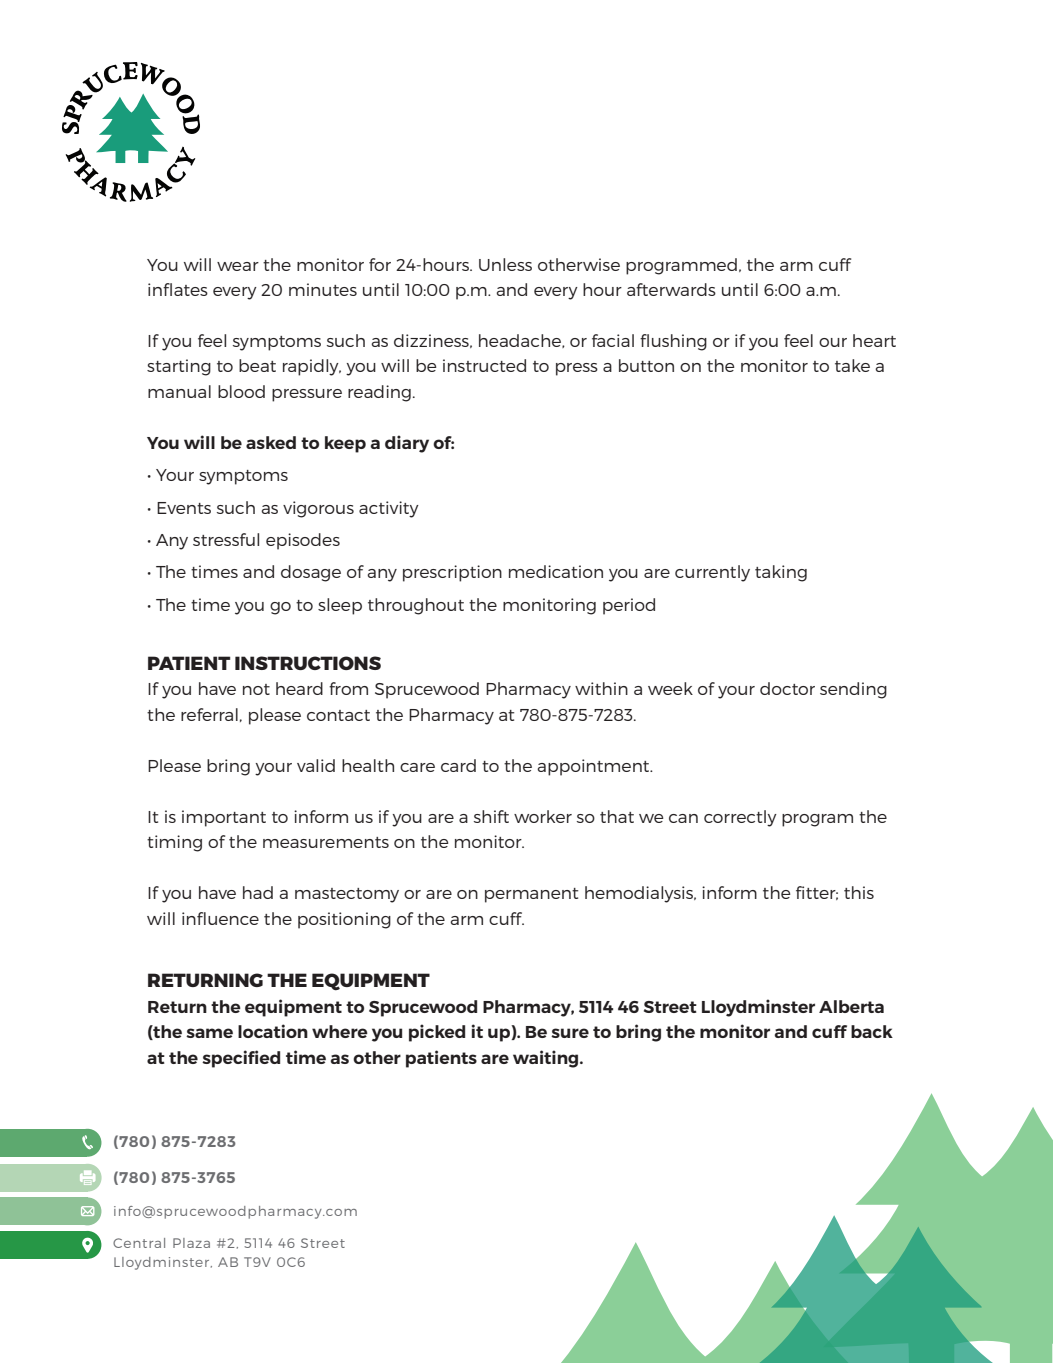 The width and height of the screenshot is (1053, 1363). I want to click on this, so click(859, 892).
